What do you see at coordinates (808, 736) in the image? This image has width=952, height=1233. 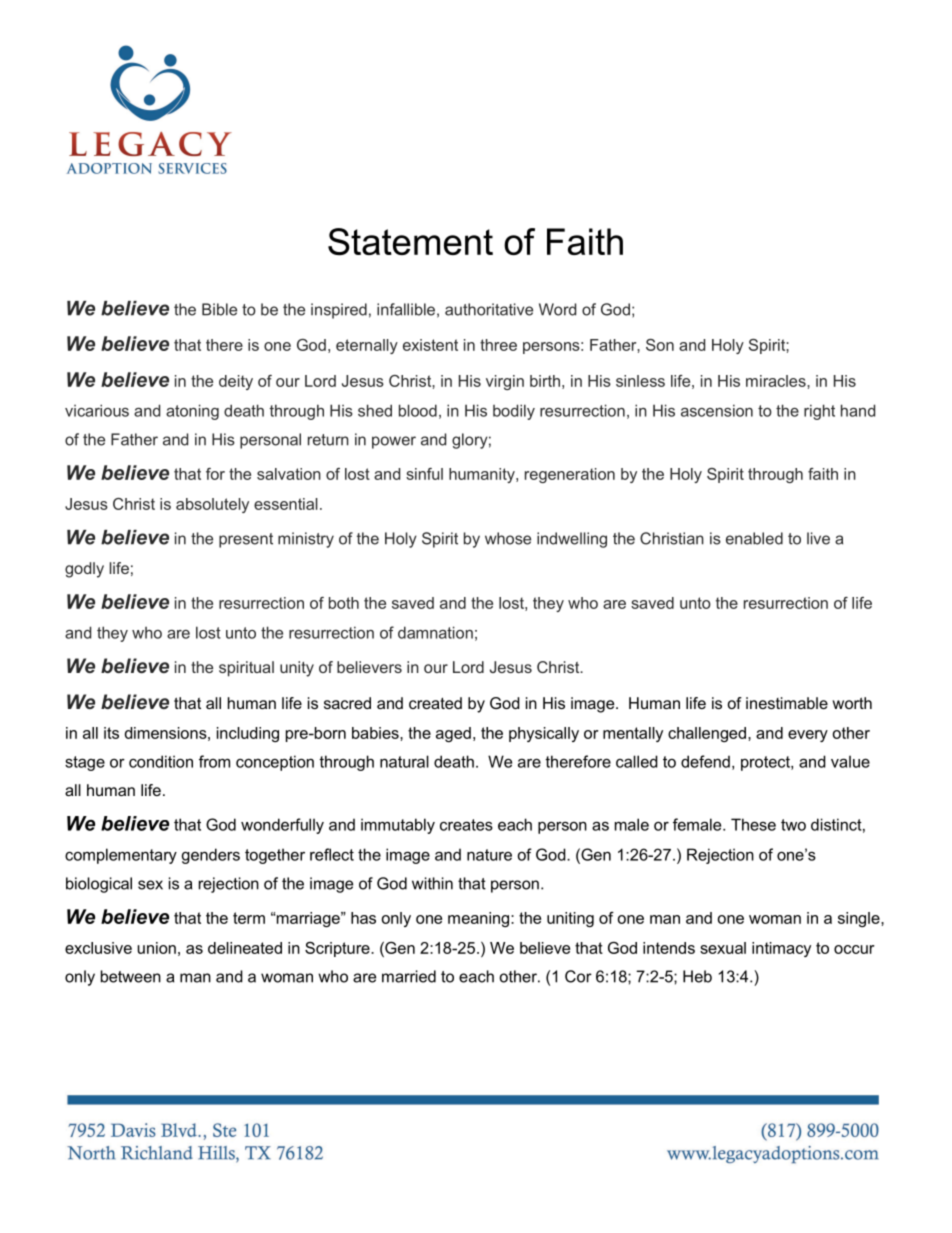 I see `every` at bounding box center [808, 736].
